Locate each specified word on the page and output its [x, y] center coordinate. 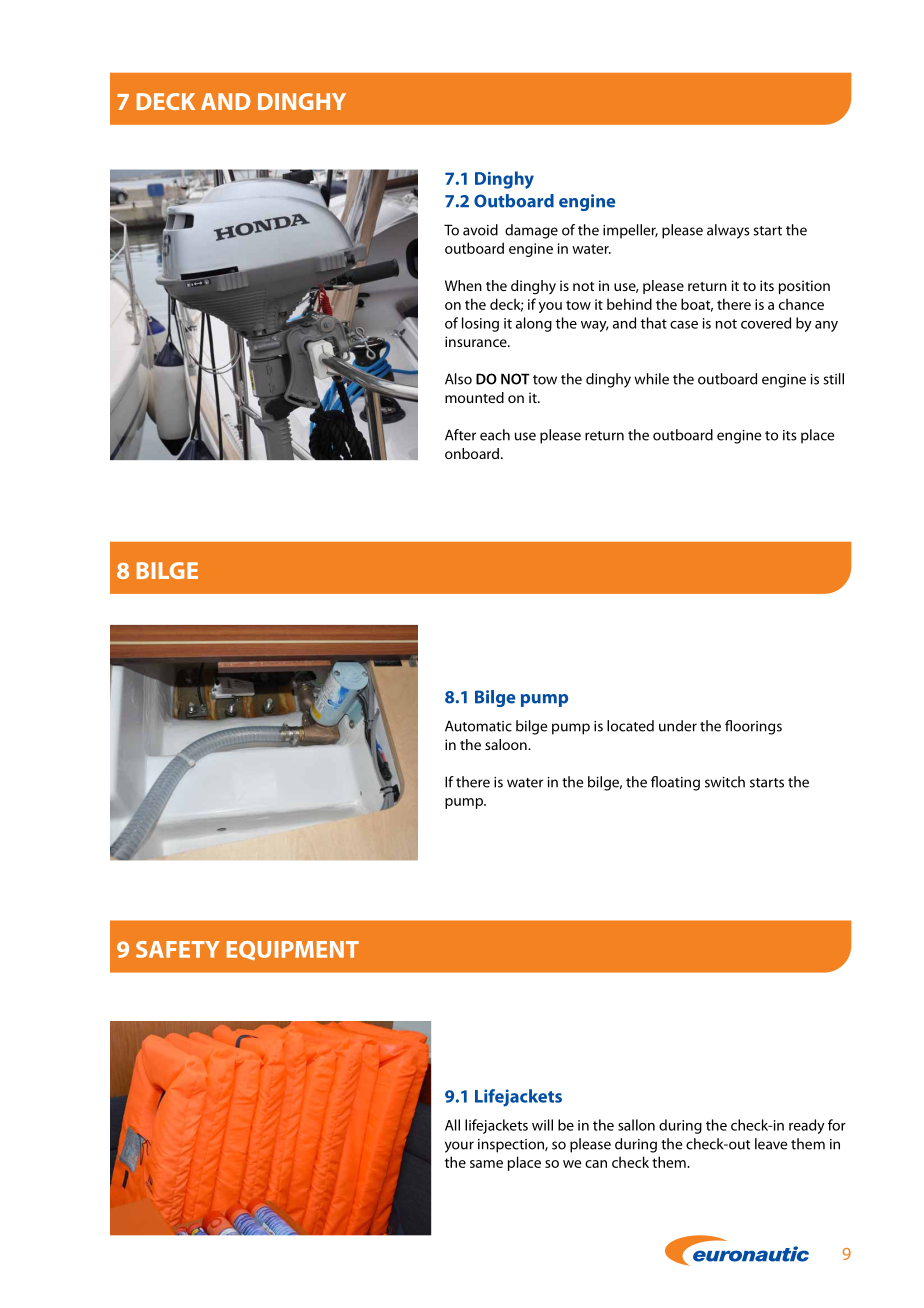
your [459, 1147]
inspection [512, 1146]
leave [771, 1144]
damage [531, 231]
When [463, 285]
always [728, 231]
